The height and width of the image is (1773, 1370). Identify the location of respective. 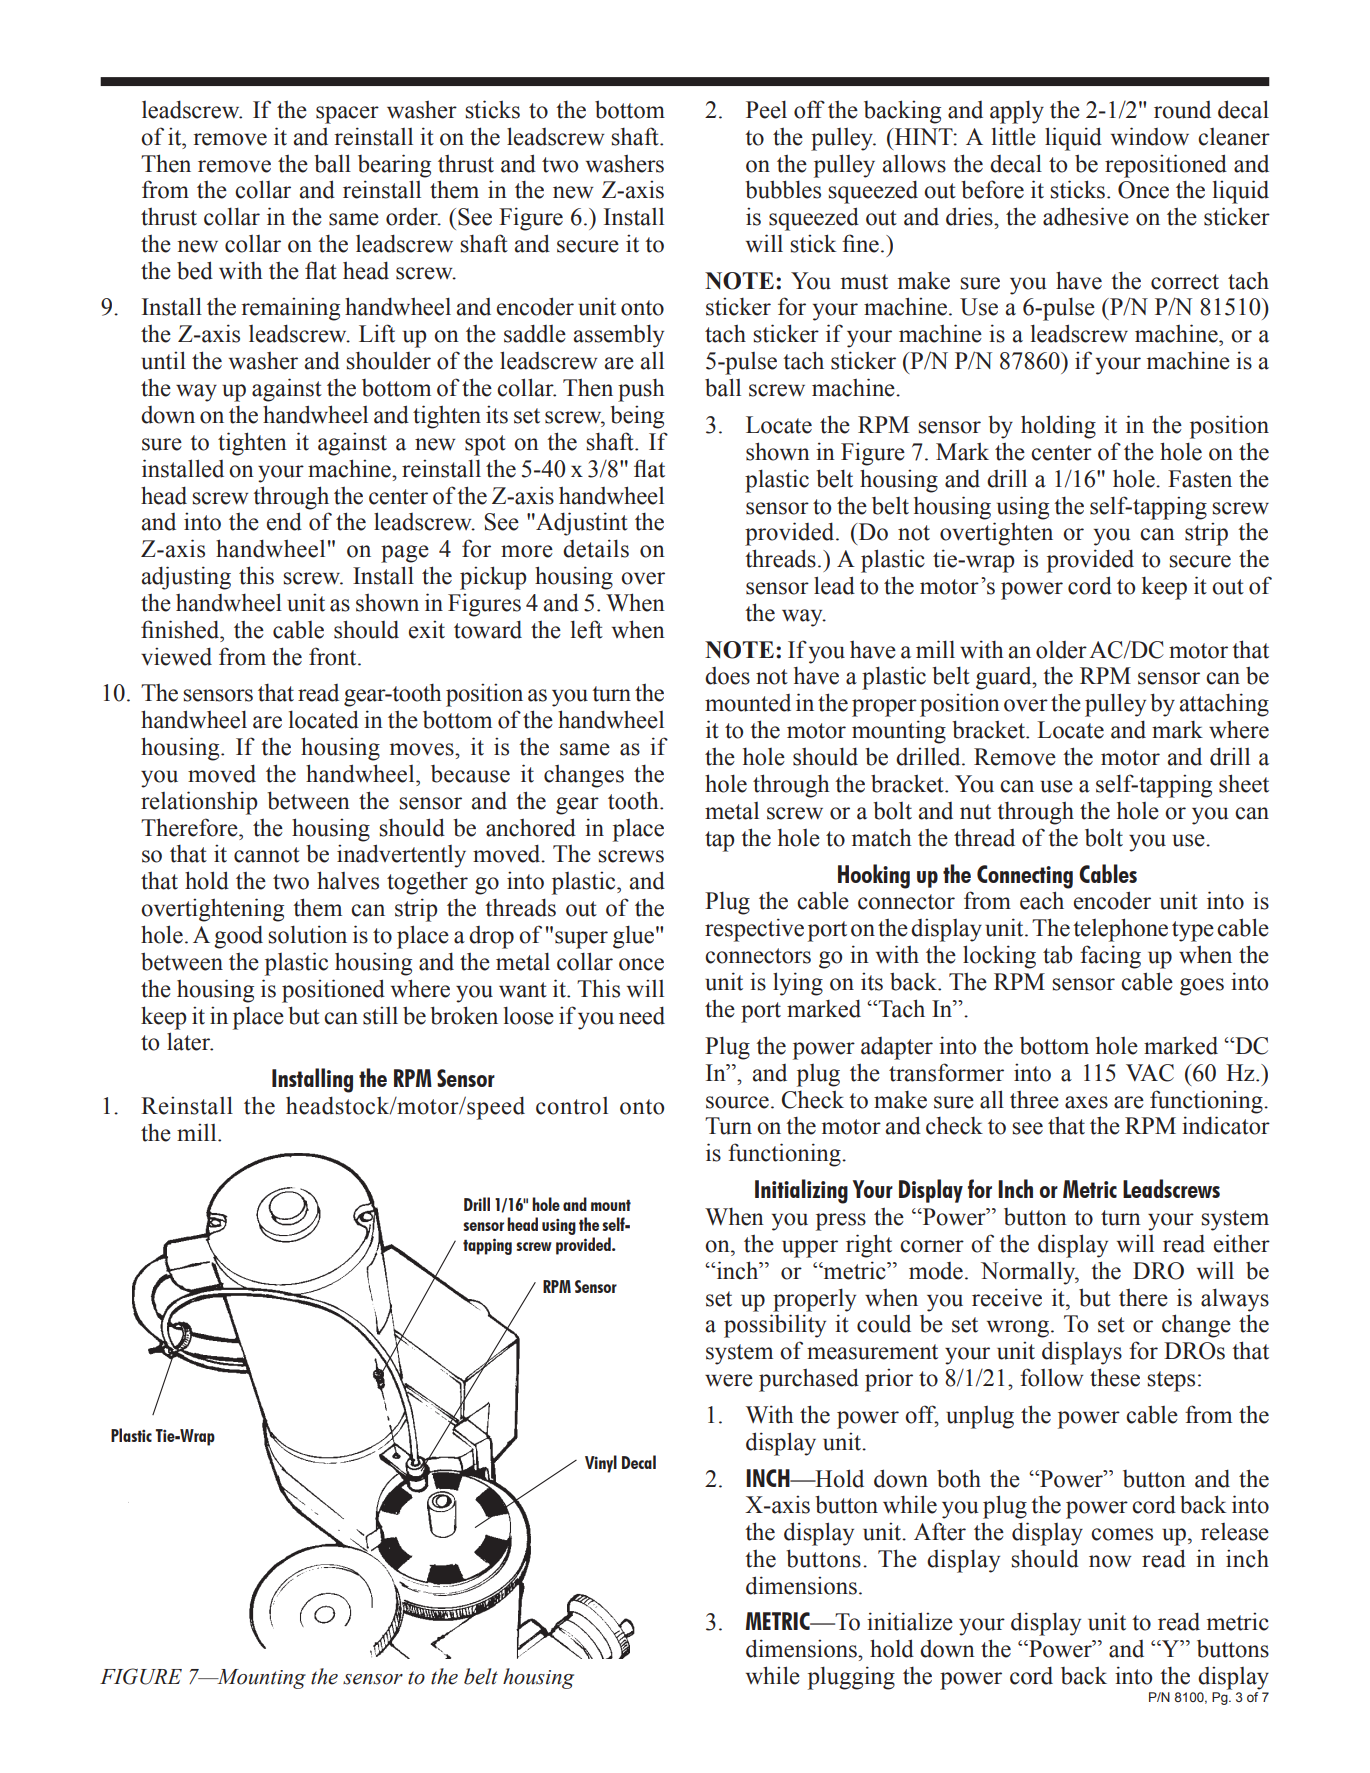
(754, 930).
